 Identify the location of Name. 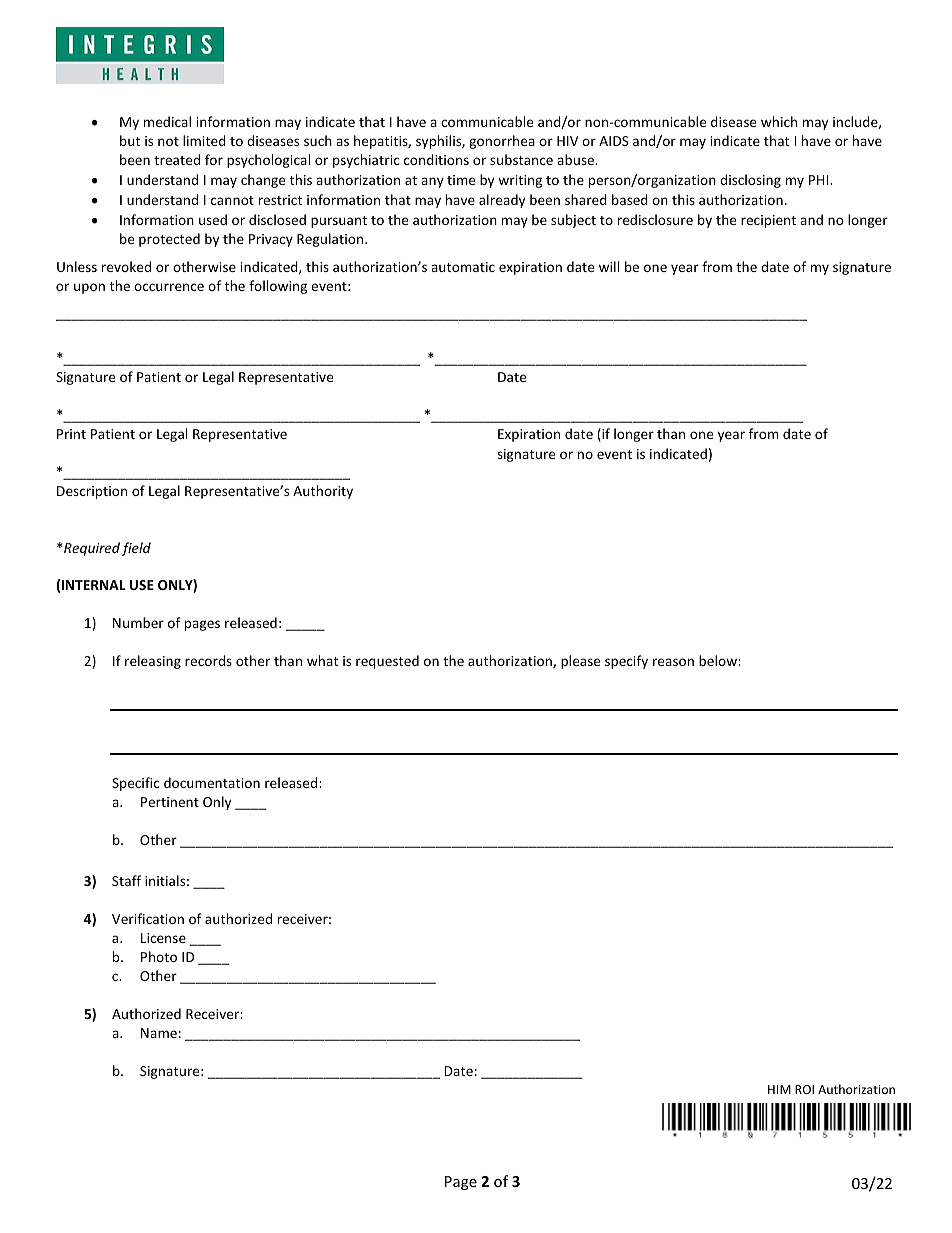
(159, 1033).
